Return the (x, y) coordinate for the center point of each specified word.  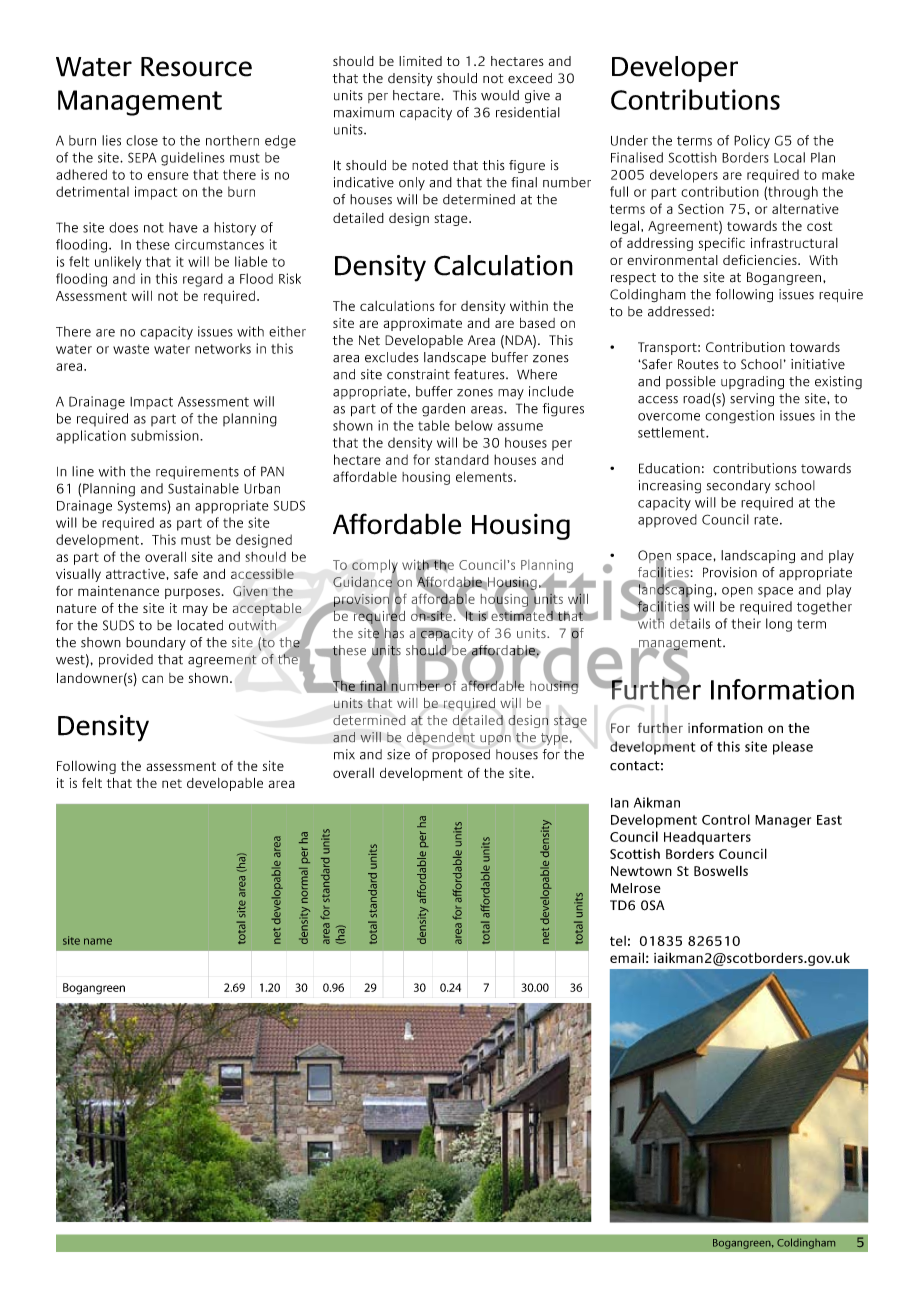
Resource (196, 67)
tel (618, 941)
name (98, 941)
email (627, 957)
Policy (752, 142)
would (500, 95)
